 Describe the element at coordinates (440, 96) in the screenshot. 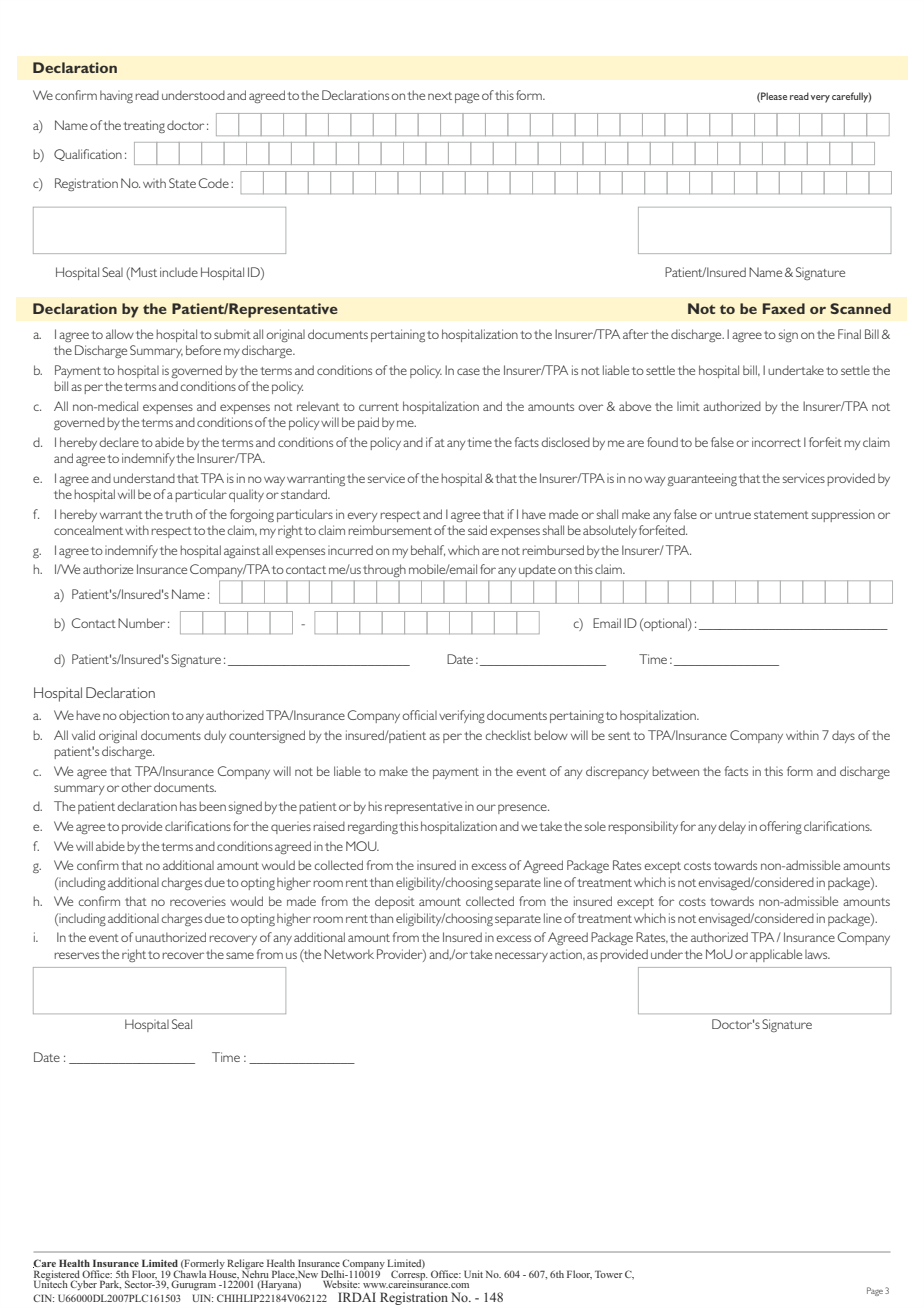

I see `next` at that location.
